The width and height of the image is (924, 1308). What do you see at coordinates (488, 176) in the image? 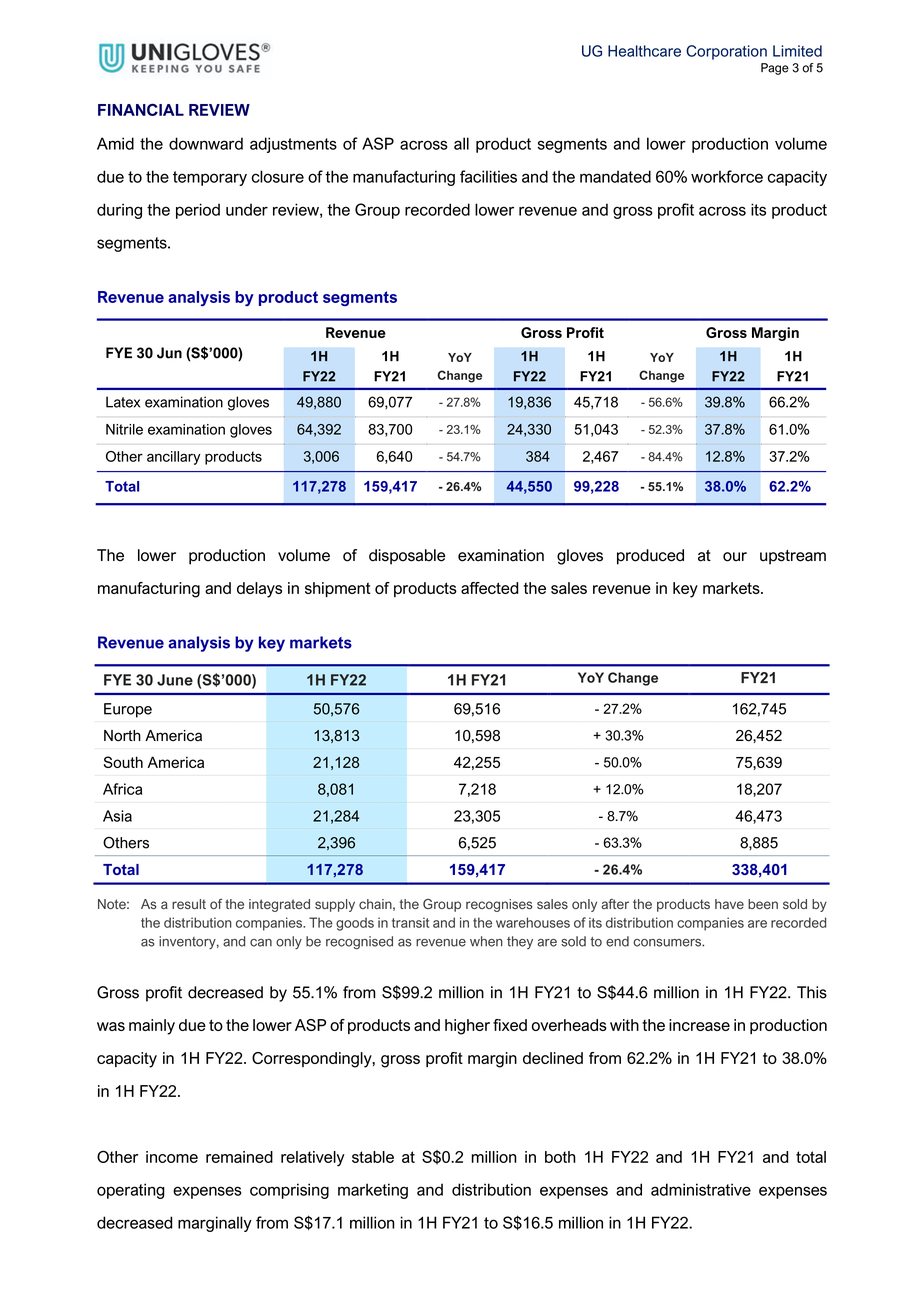
I see `facilities` at bounding box center [488, 176].
